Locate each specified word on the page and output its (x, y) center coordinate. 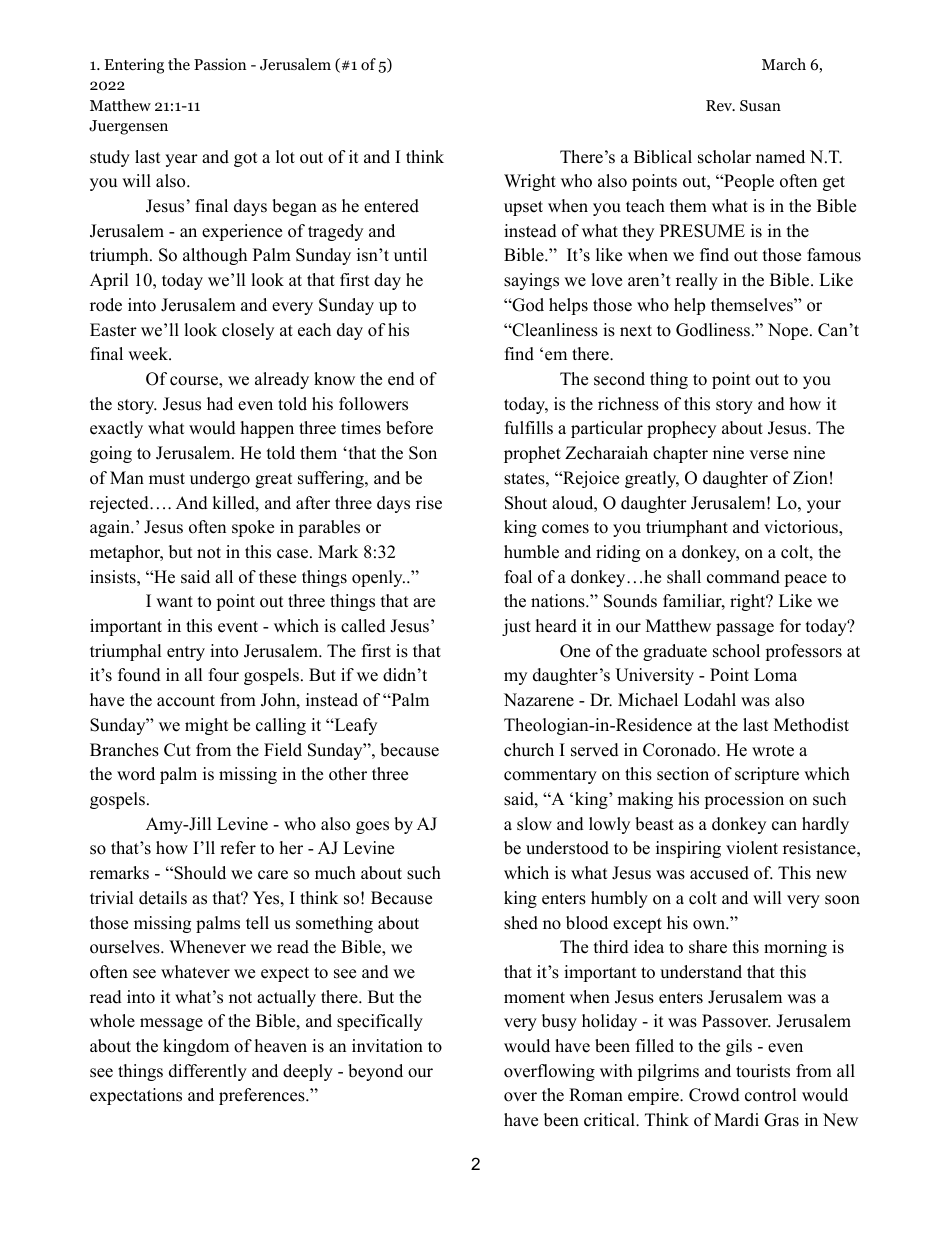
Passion (220, 64)
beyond (375, 1072)
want (174, 601)
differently (208, 1072)
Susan (760, 105)
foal (518, 577)
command (743, 577)
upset (523, 208)
